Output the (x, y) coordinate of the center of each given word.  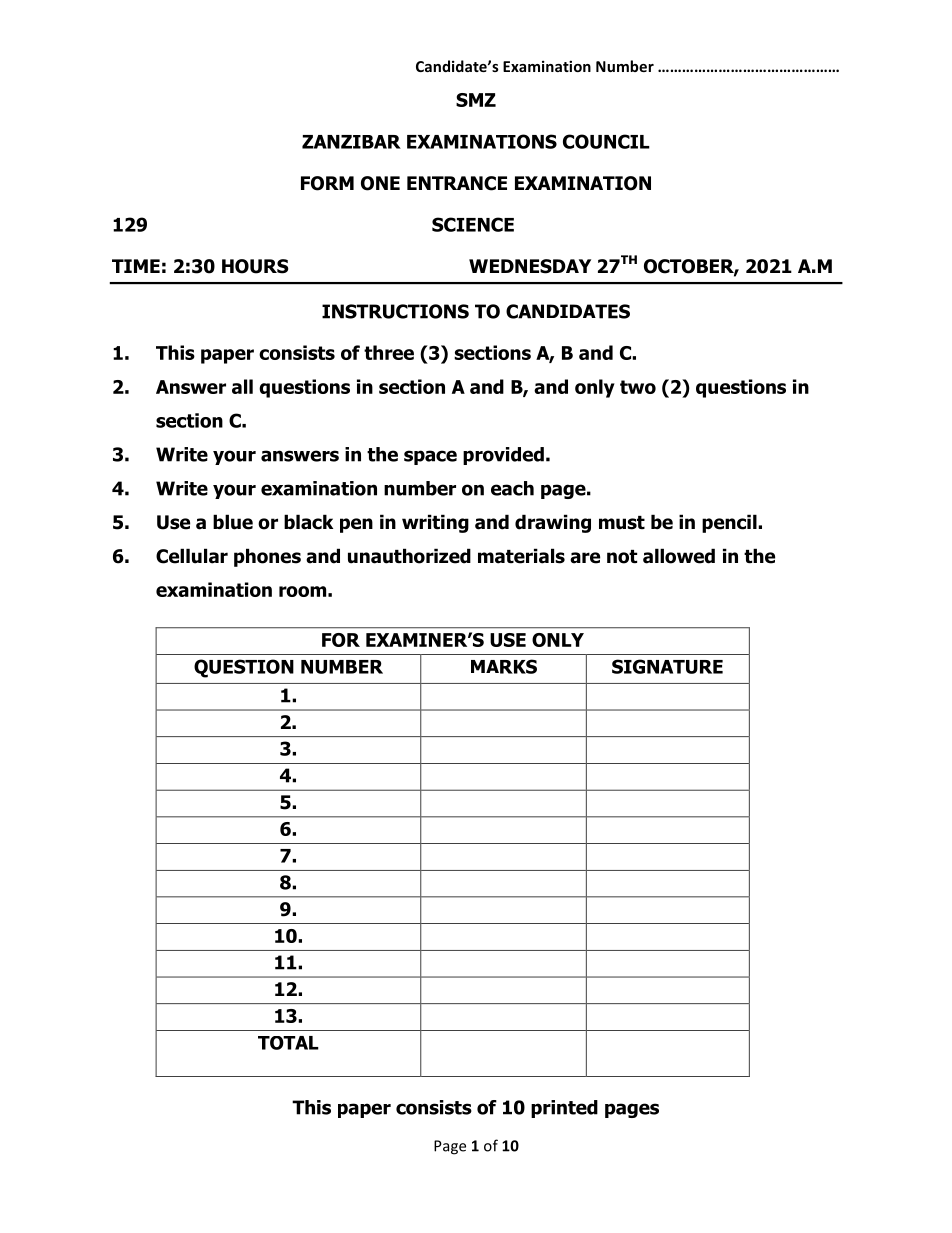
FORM (327, 183)
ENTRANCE (457, 183)
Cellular (192, 556)
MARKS (504, 666)
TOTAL (288, 1043)
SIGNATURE (667, 666)
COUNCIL (606, 141)
